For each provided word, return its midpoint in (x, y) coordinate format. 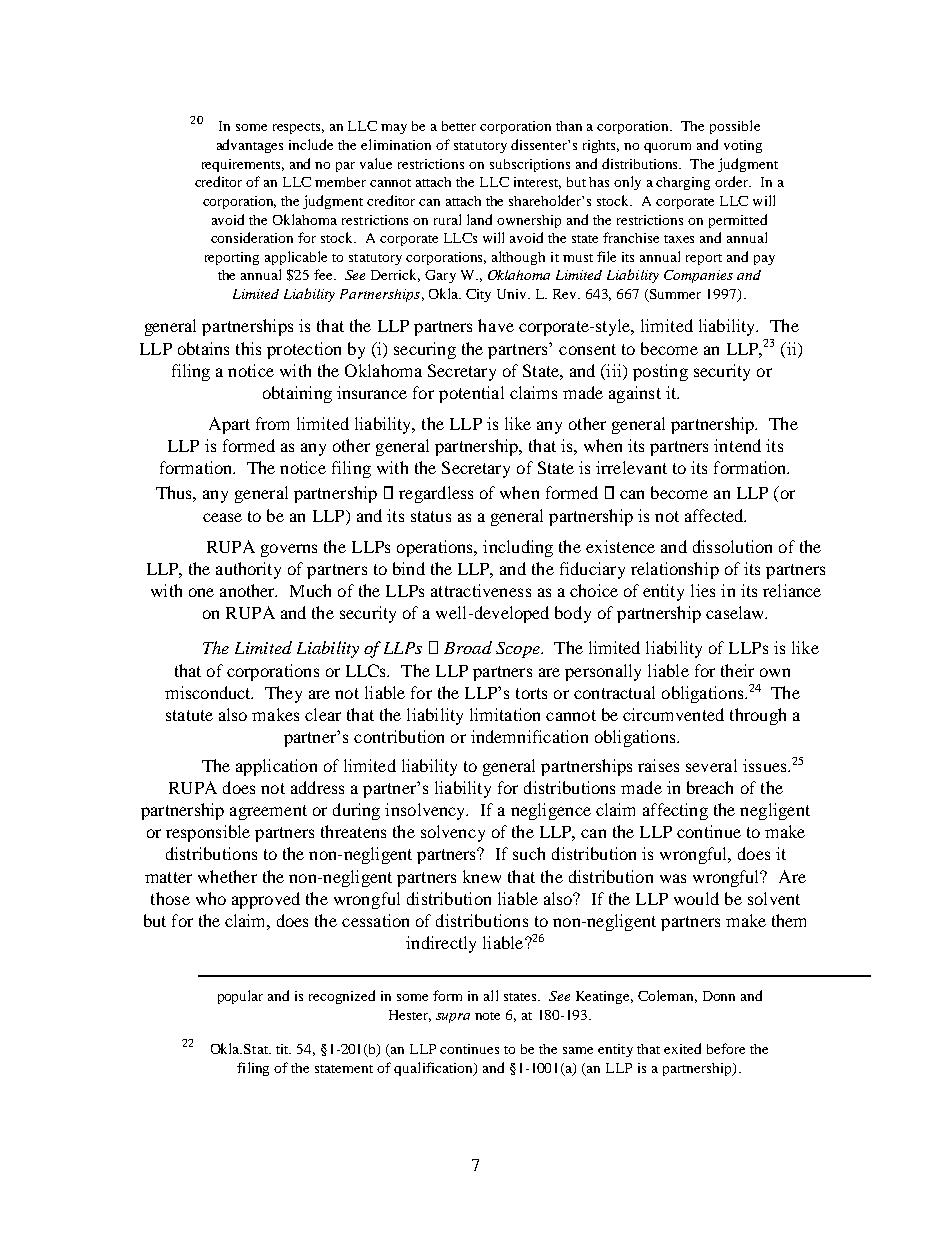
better (459, 126)
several (711, 765)
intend (737, 445)
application (276, 767)
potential (471, 394)
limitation (505, 714)
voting (743, 146)
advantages (250, 146)
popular (240, 997)
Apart (229, 425)
